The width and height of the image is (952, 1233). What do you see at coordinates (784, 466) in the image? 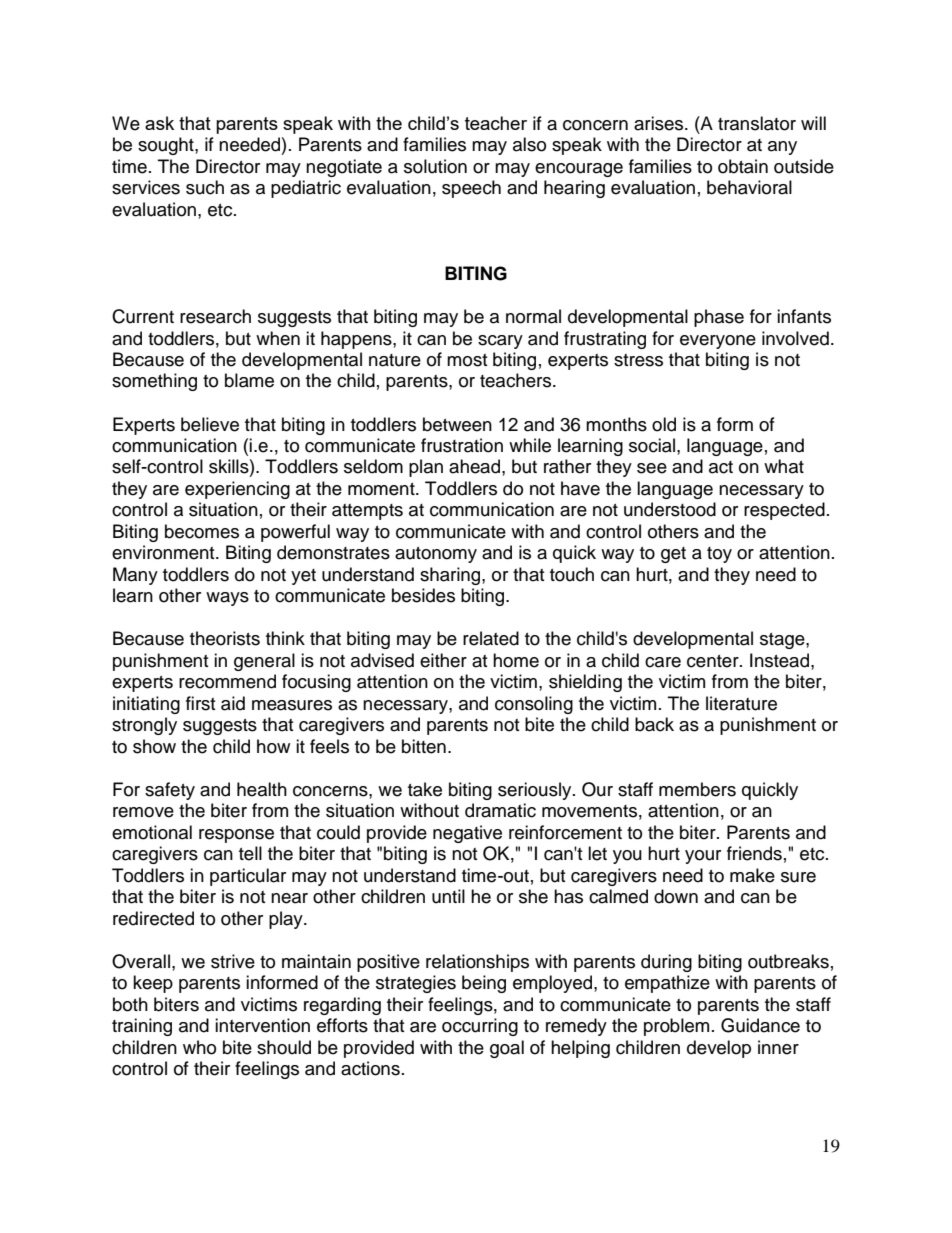
I see `what` at bounding box center [784, 466].
